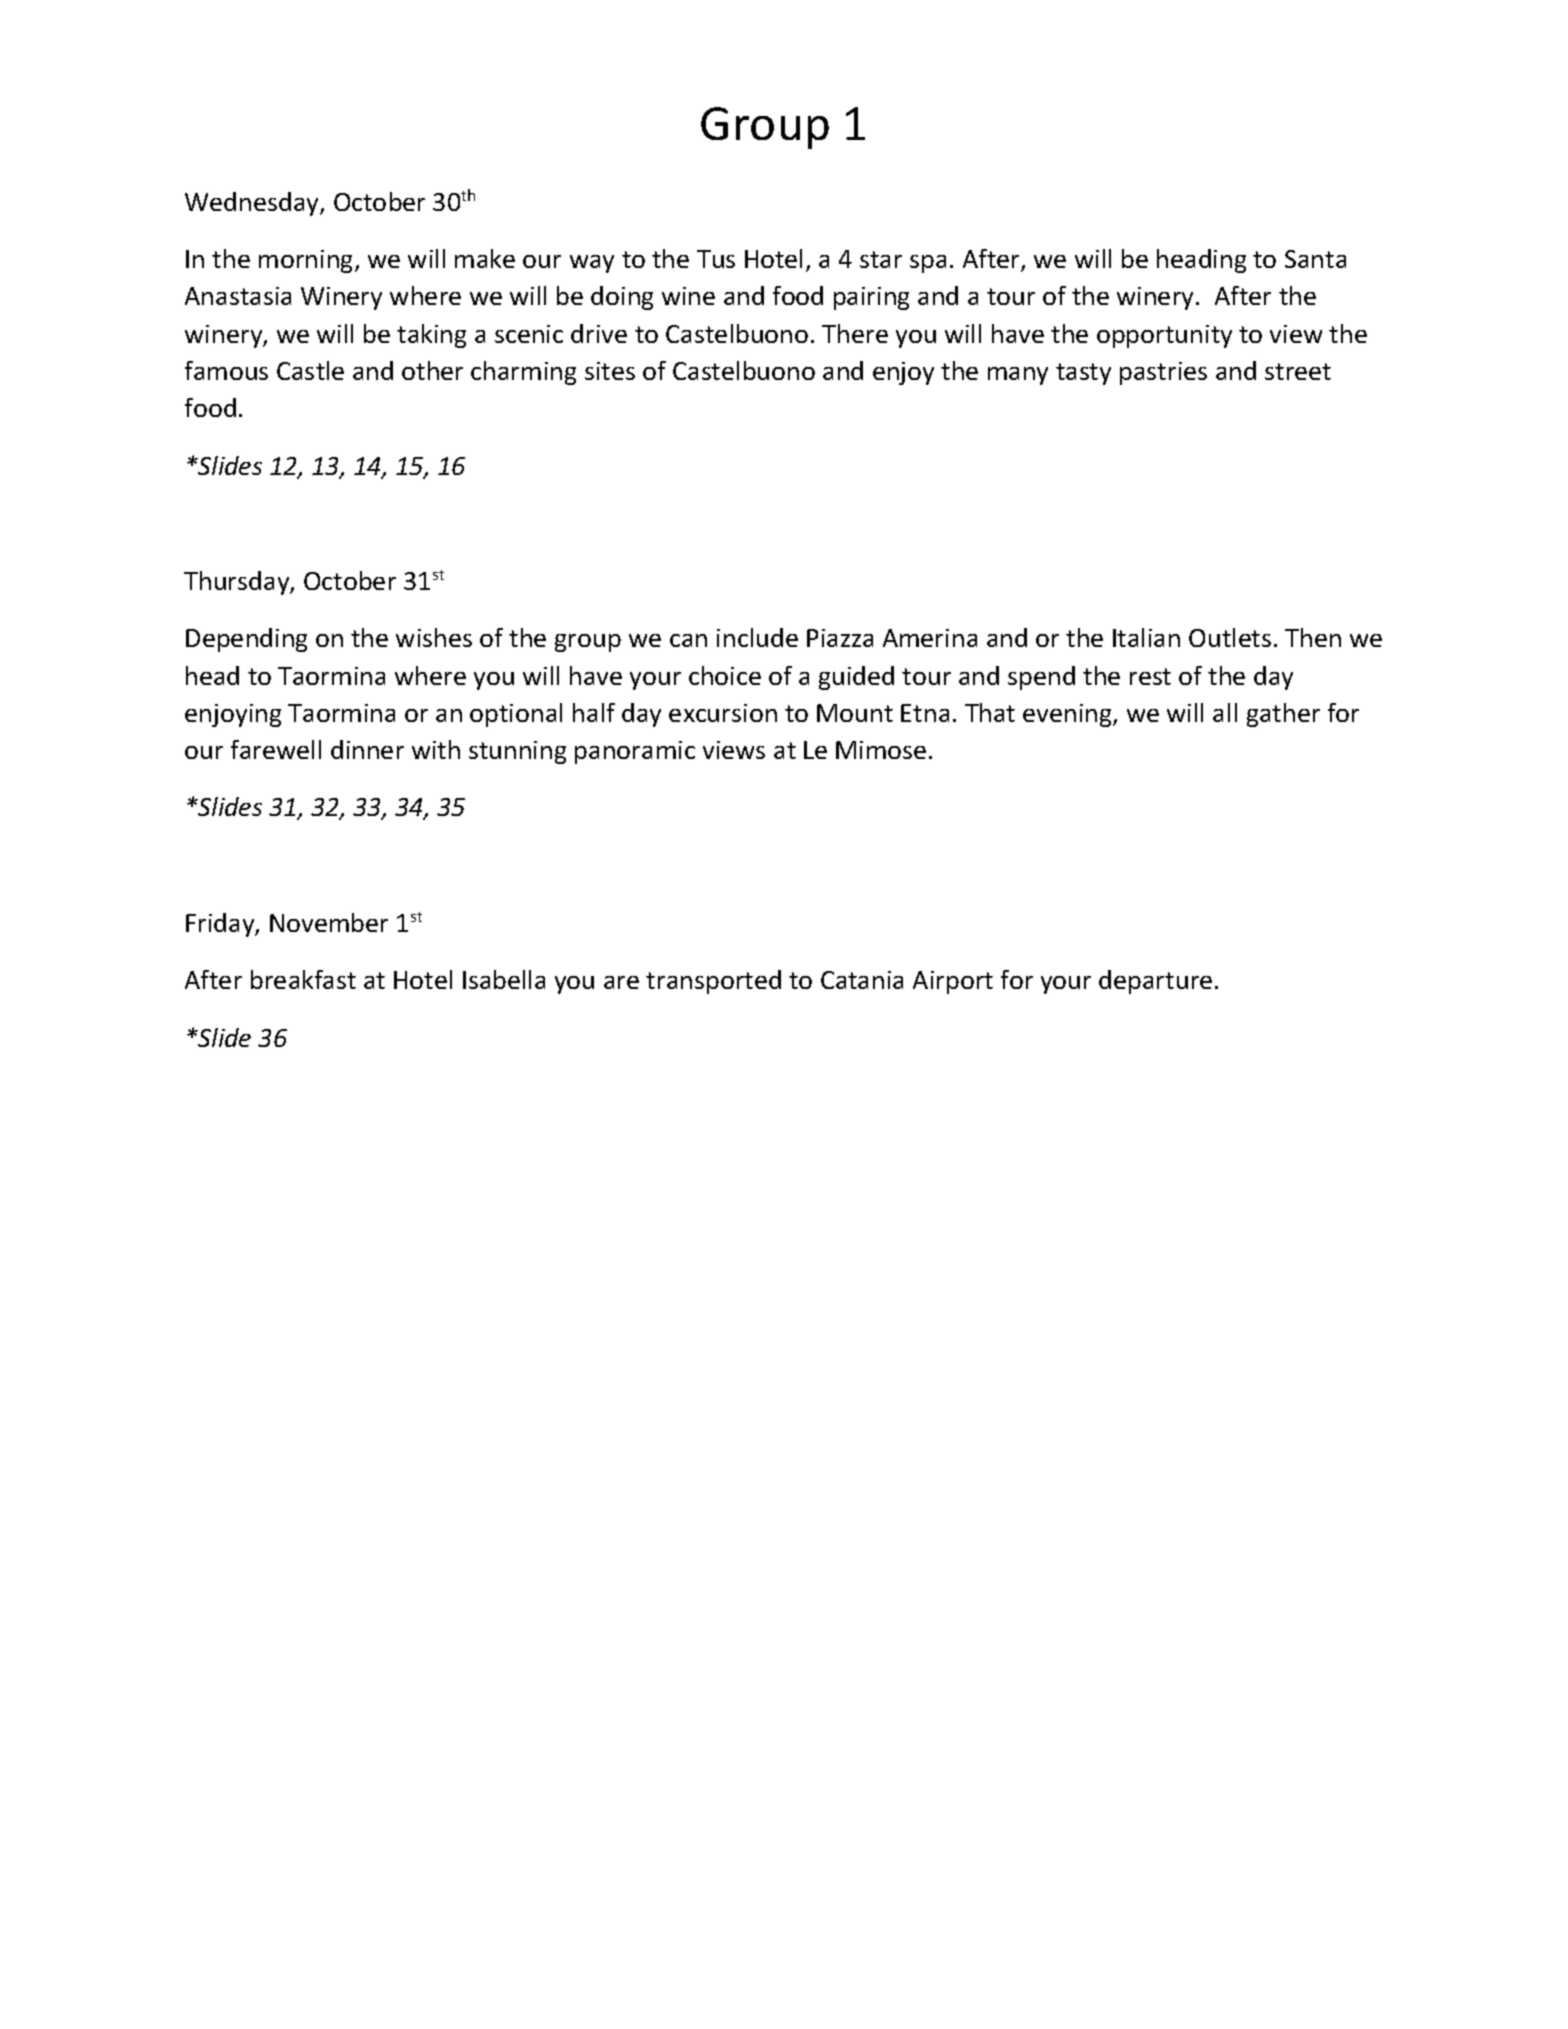 Image resolution: width=1568 pixels, height=2029 pixels. What do you see at coordinates (367, 749) in the page?
I see `dinner` at bounding box center [367, 749].
